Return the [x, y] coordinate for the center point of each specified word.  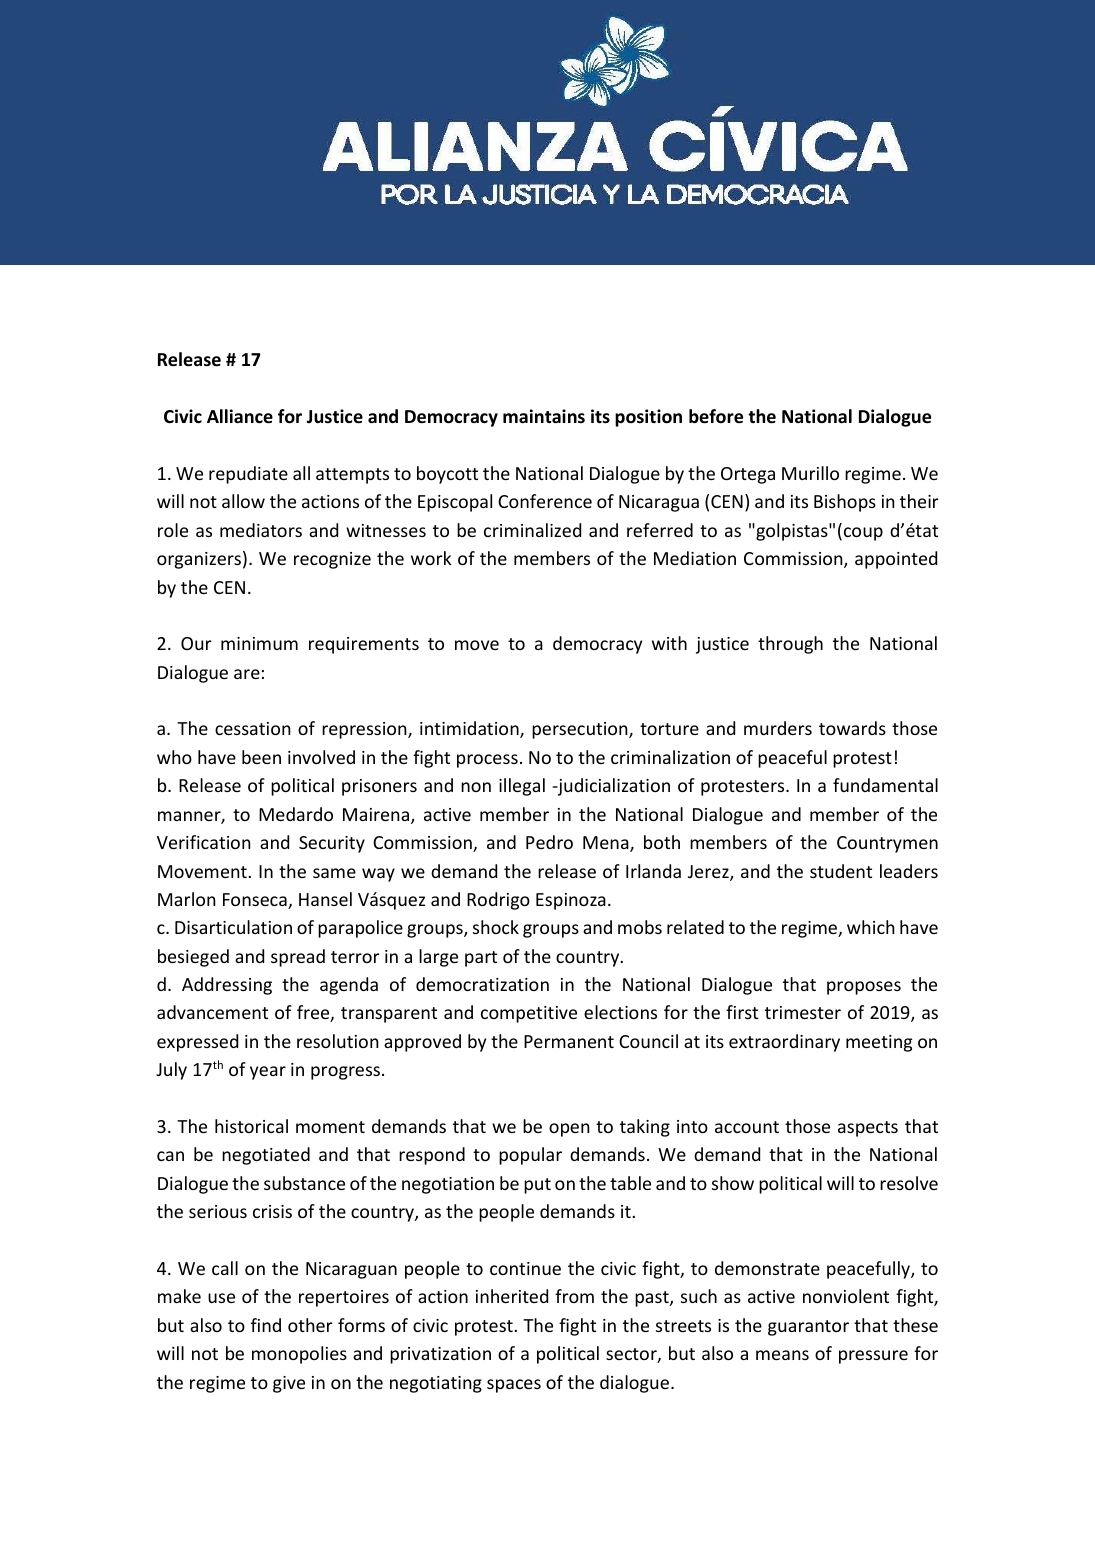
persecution [581, 730]
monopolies [299, 1355]
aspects [868, 1129]
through [790, 645]
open [569, 1130]
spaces [514, 1386]
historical [251, 1126]
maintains [544, 416]
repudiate [248, 475]
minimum [259, 643]
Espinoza [571, 901]
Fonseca [256, 901]
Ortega [748, 475]
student [841, 871]
